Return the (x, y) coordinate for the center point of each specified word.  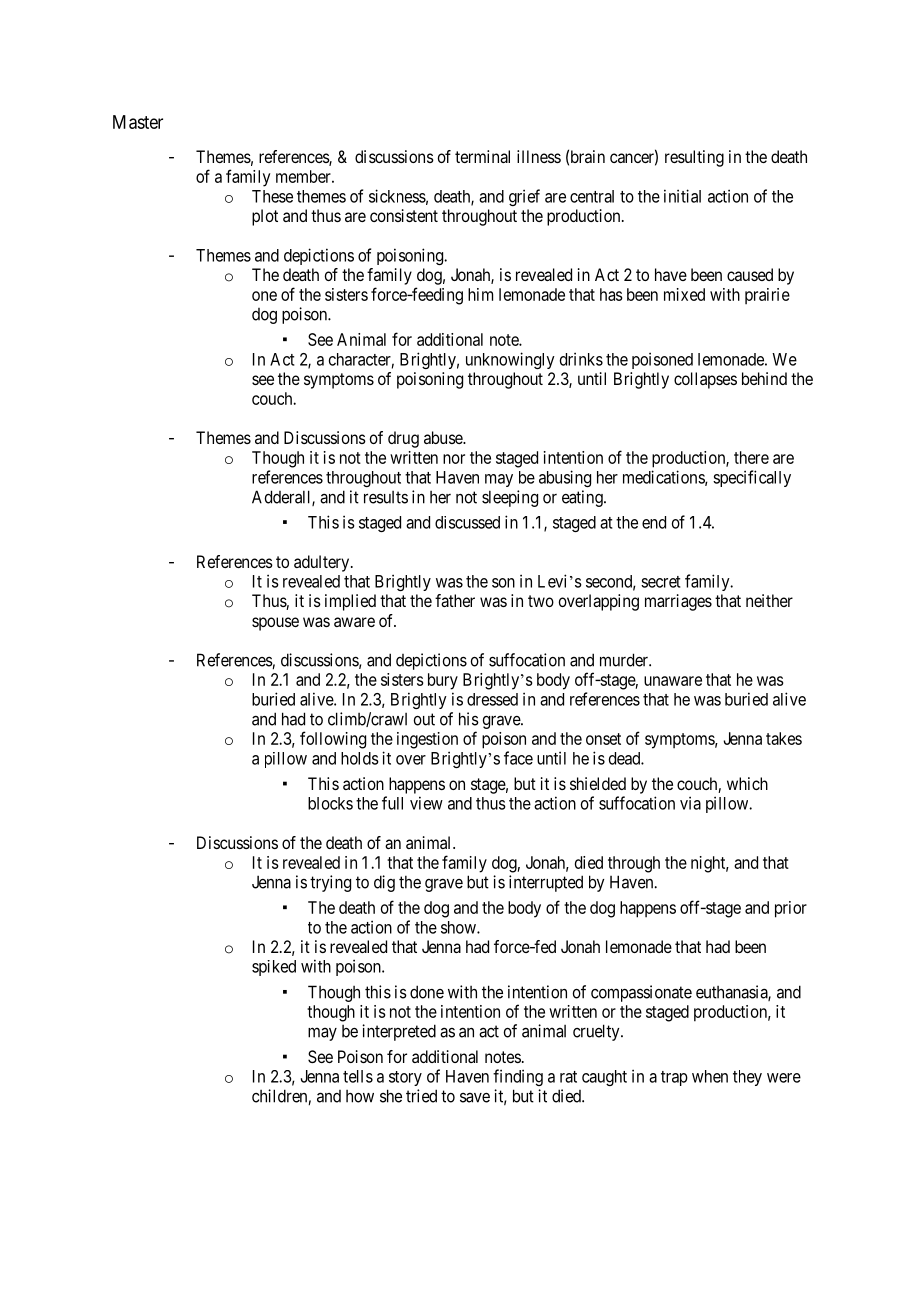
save (475, 1098)
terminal (482, 156)
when (710, 1076)
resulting (694, 158)
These (272, 196)
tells (358, 1076)
